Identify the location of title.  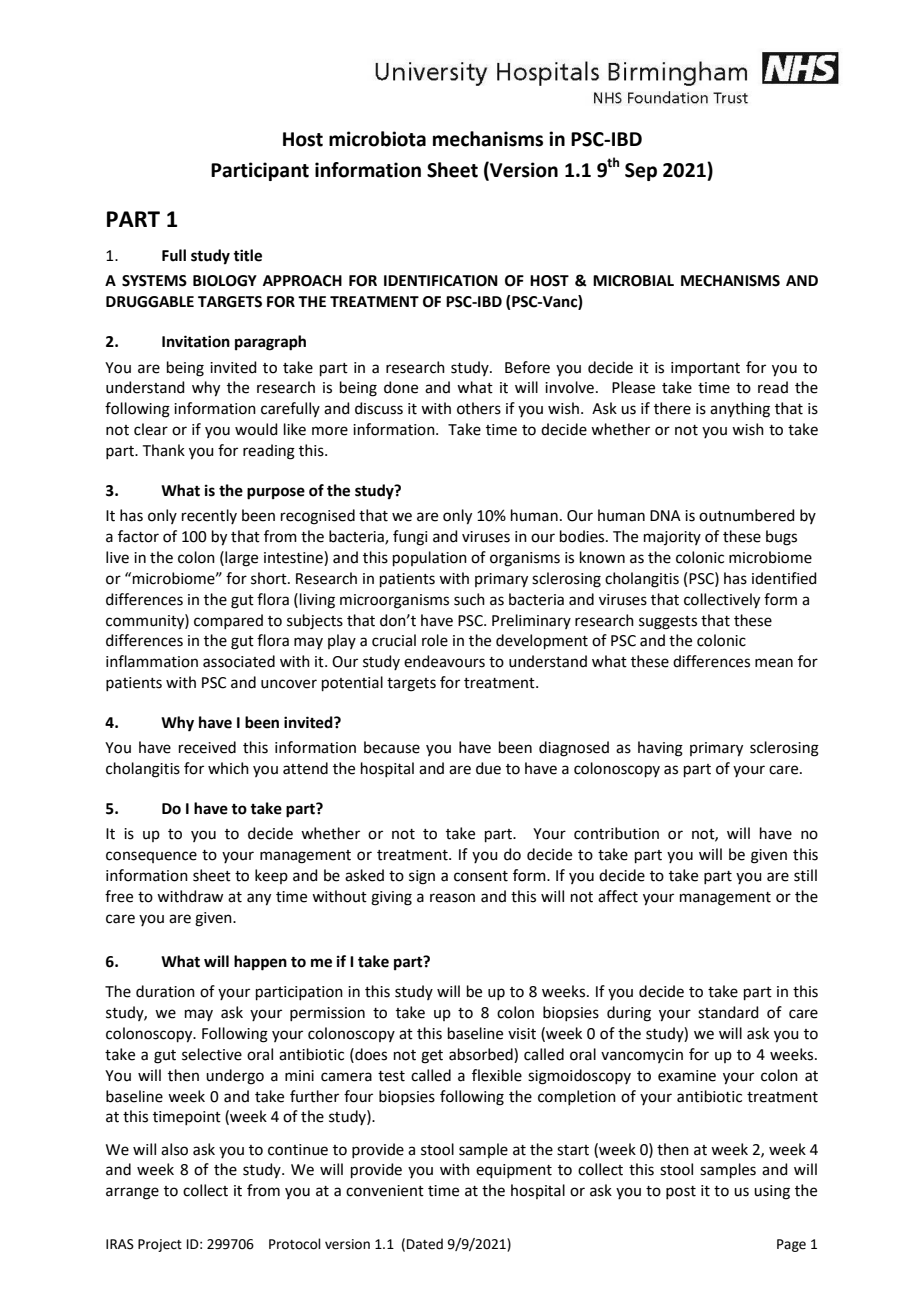
(247, 255).
